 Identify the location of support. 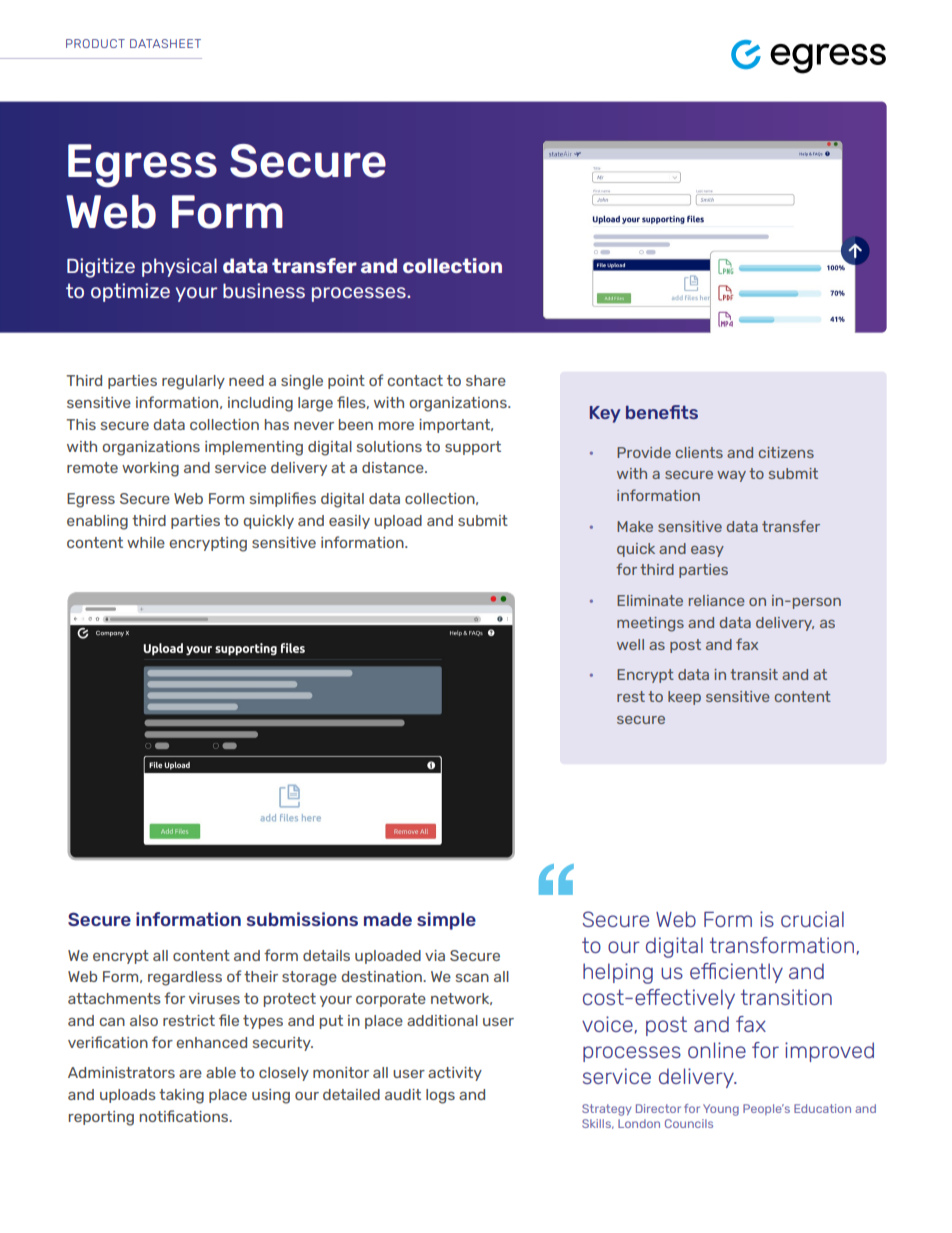
(473, 448).
